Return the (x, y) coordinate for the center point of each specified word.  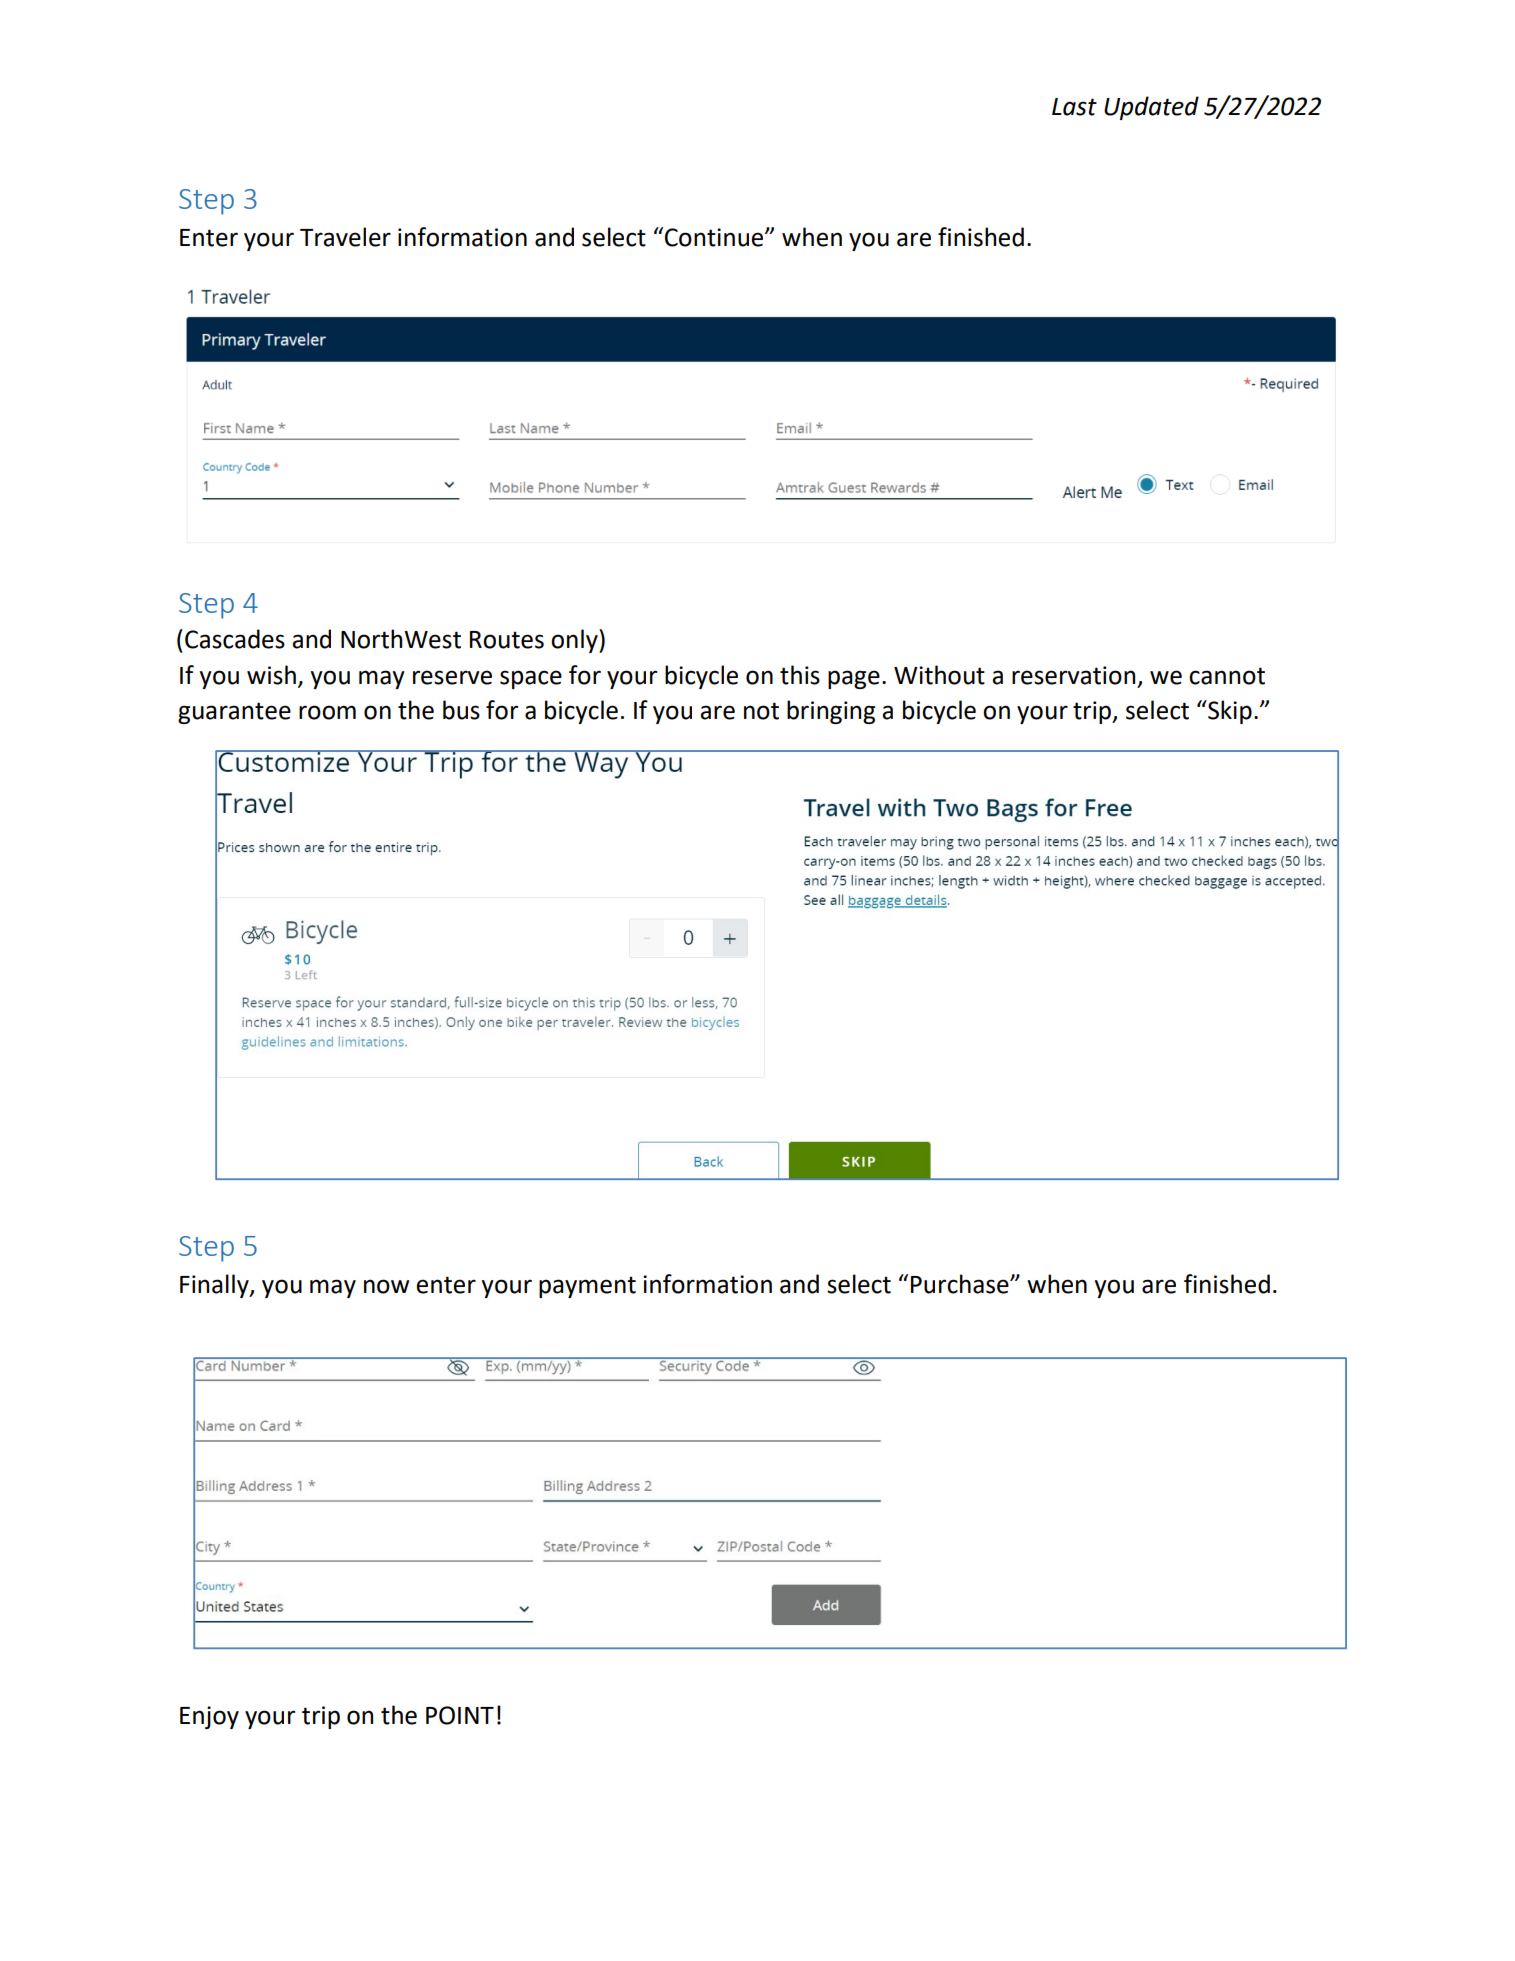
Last (1074, 107)
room (327, 712)
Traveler (345, 237)
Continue (715, 237)
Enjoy (209, 1717)
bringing (831, 712)
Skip (1229, 712)
